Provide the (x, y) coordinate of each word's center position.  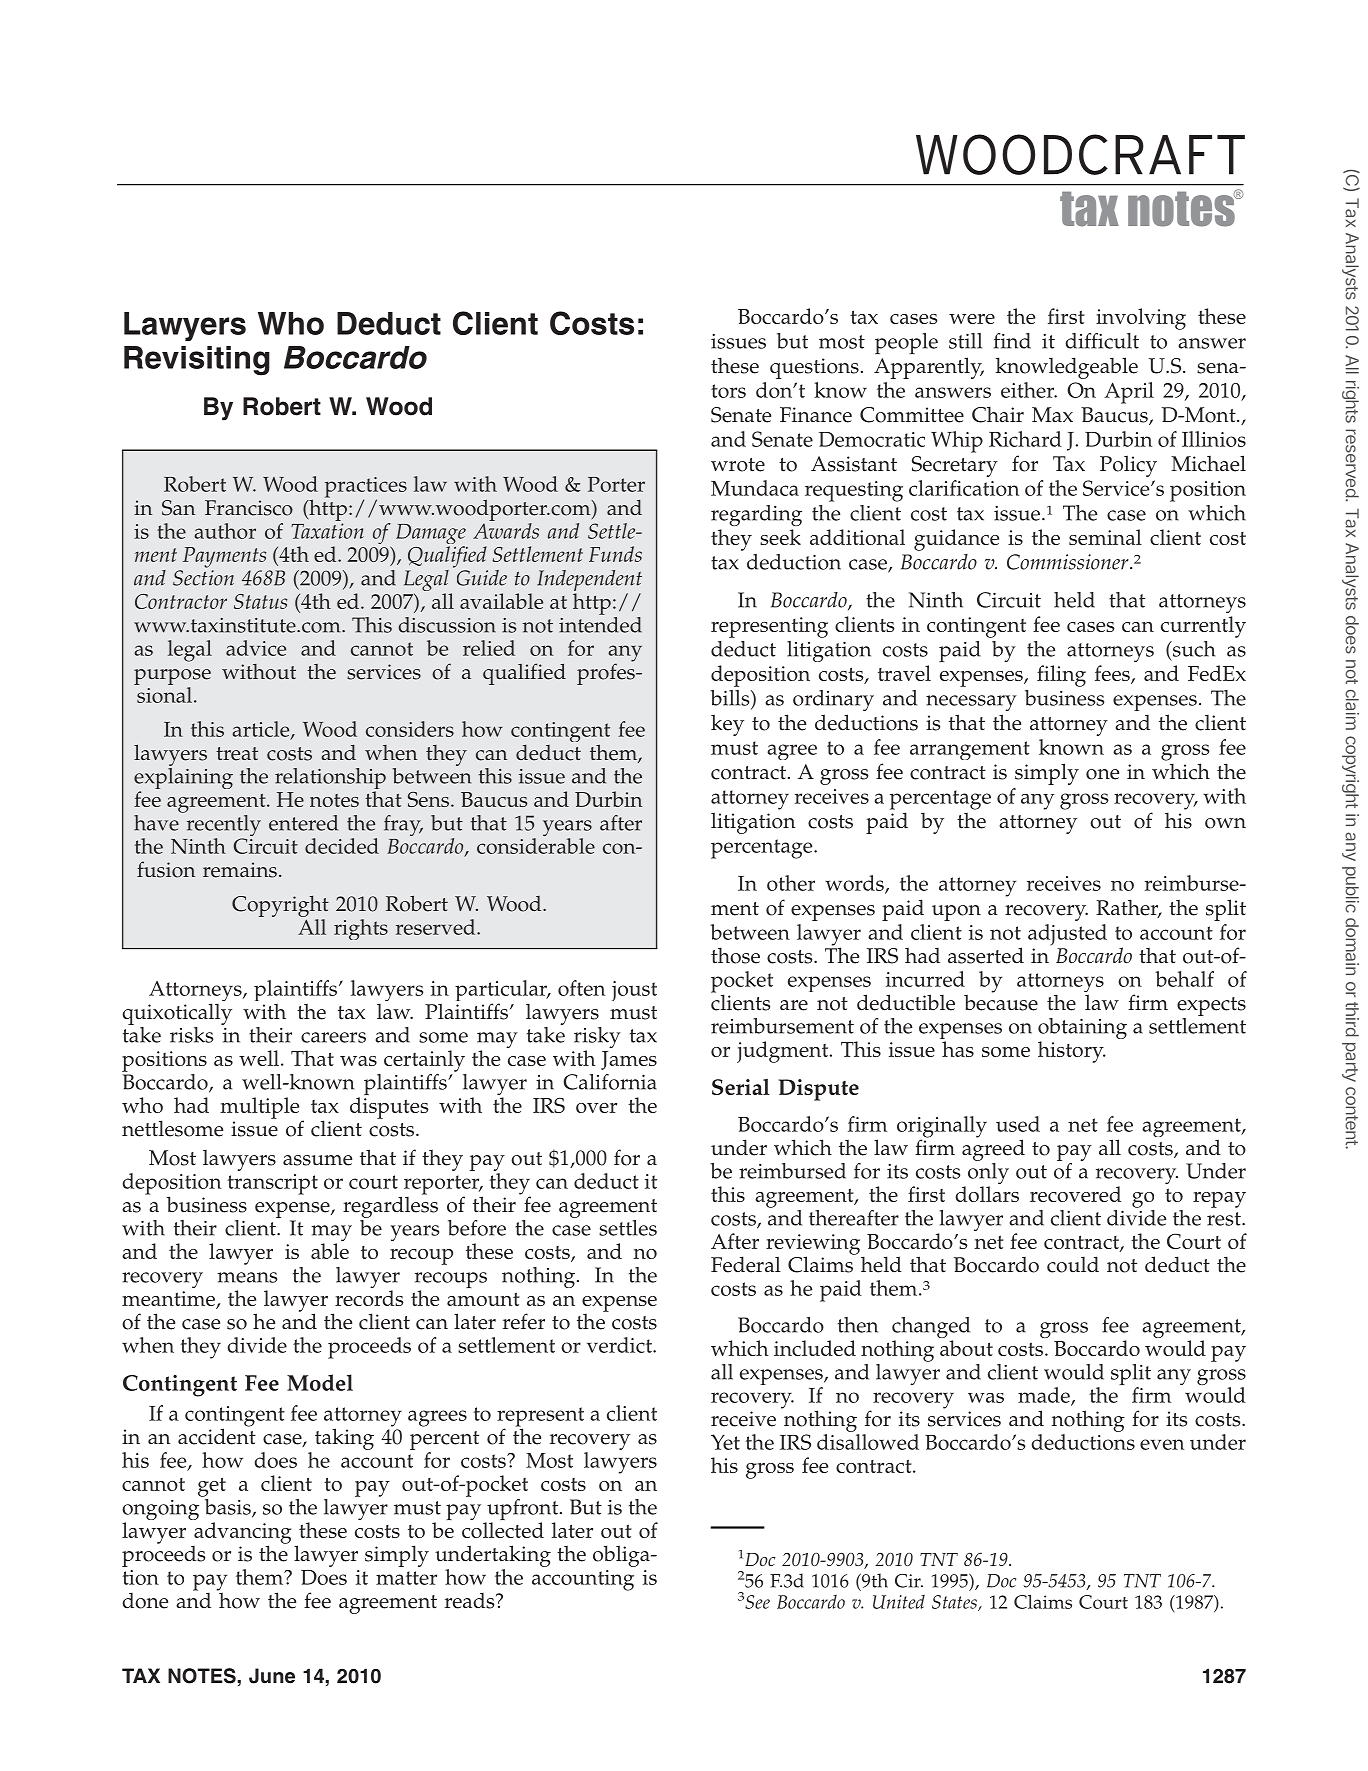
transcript (272, 1184)
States (955, 1603)
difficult (1102, 341)
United (899, 1602)
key (727, 725)
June (272, 1676)
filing (1061, 676)
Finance (816, 415)
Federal (746, 1264)
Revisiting (197, 361)
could (1073, 1264)
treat (237, 754)
